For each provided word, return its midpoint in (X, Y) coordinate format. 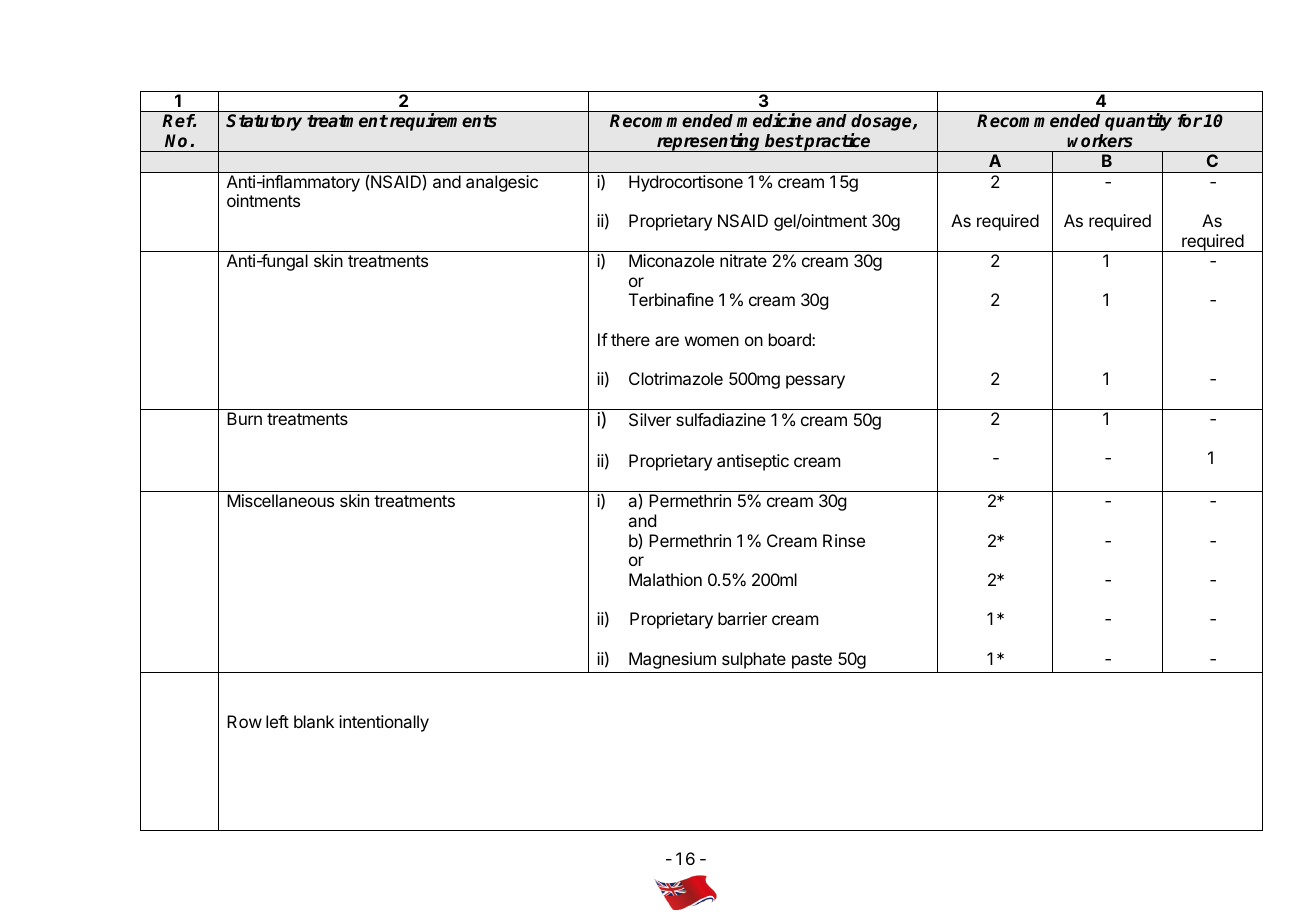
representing (709, 142)
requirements (442, 122)
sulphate (754, 660)
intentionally (384, 723)
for (1190, 120)
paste (812, 661)
